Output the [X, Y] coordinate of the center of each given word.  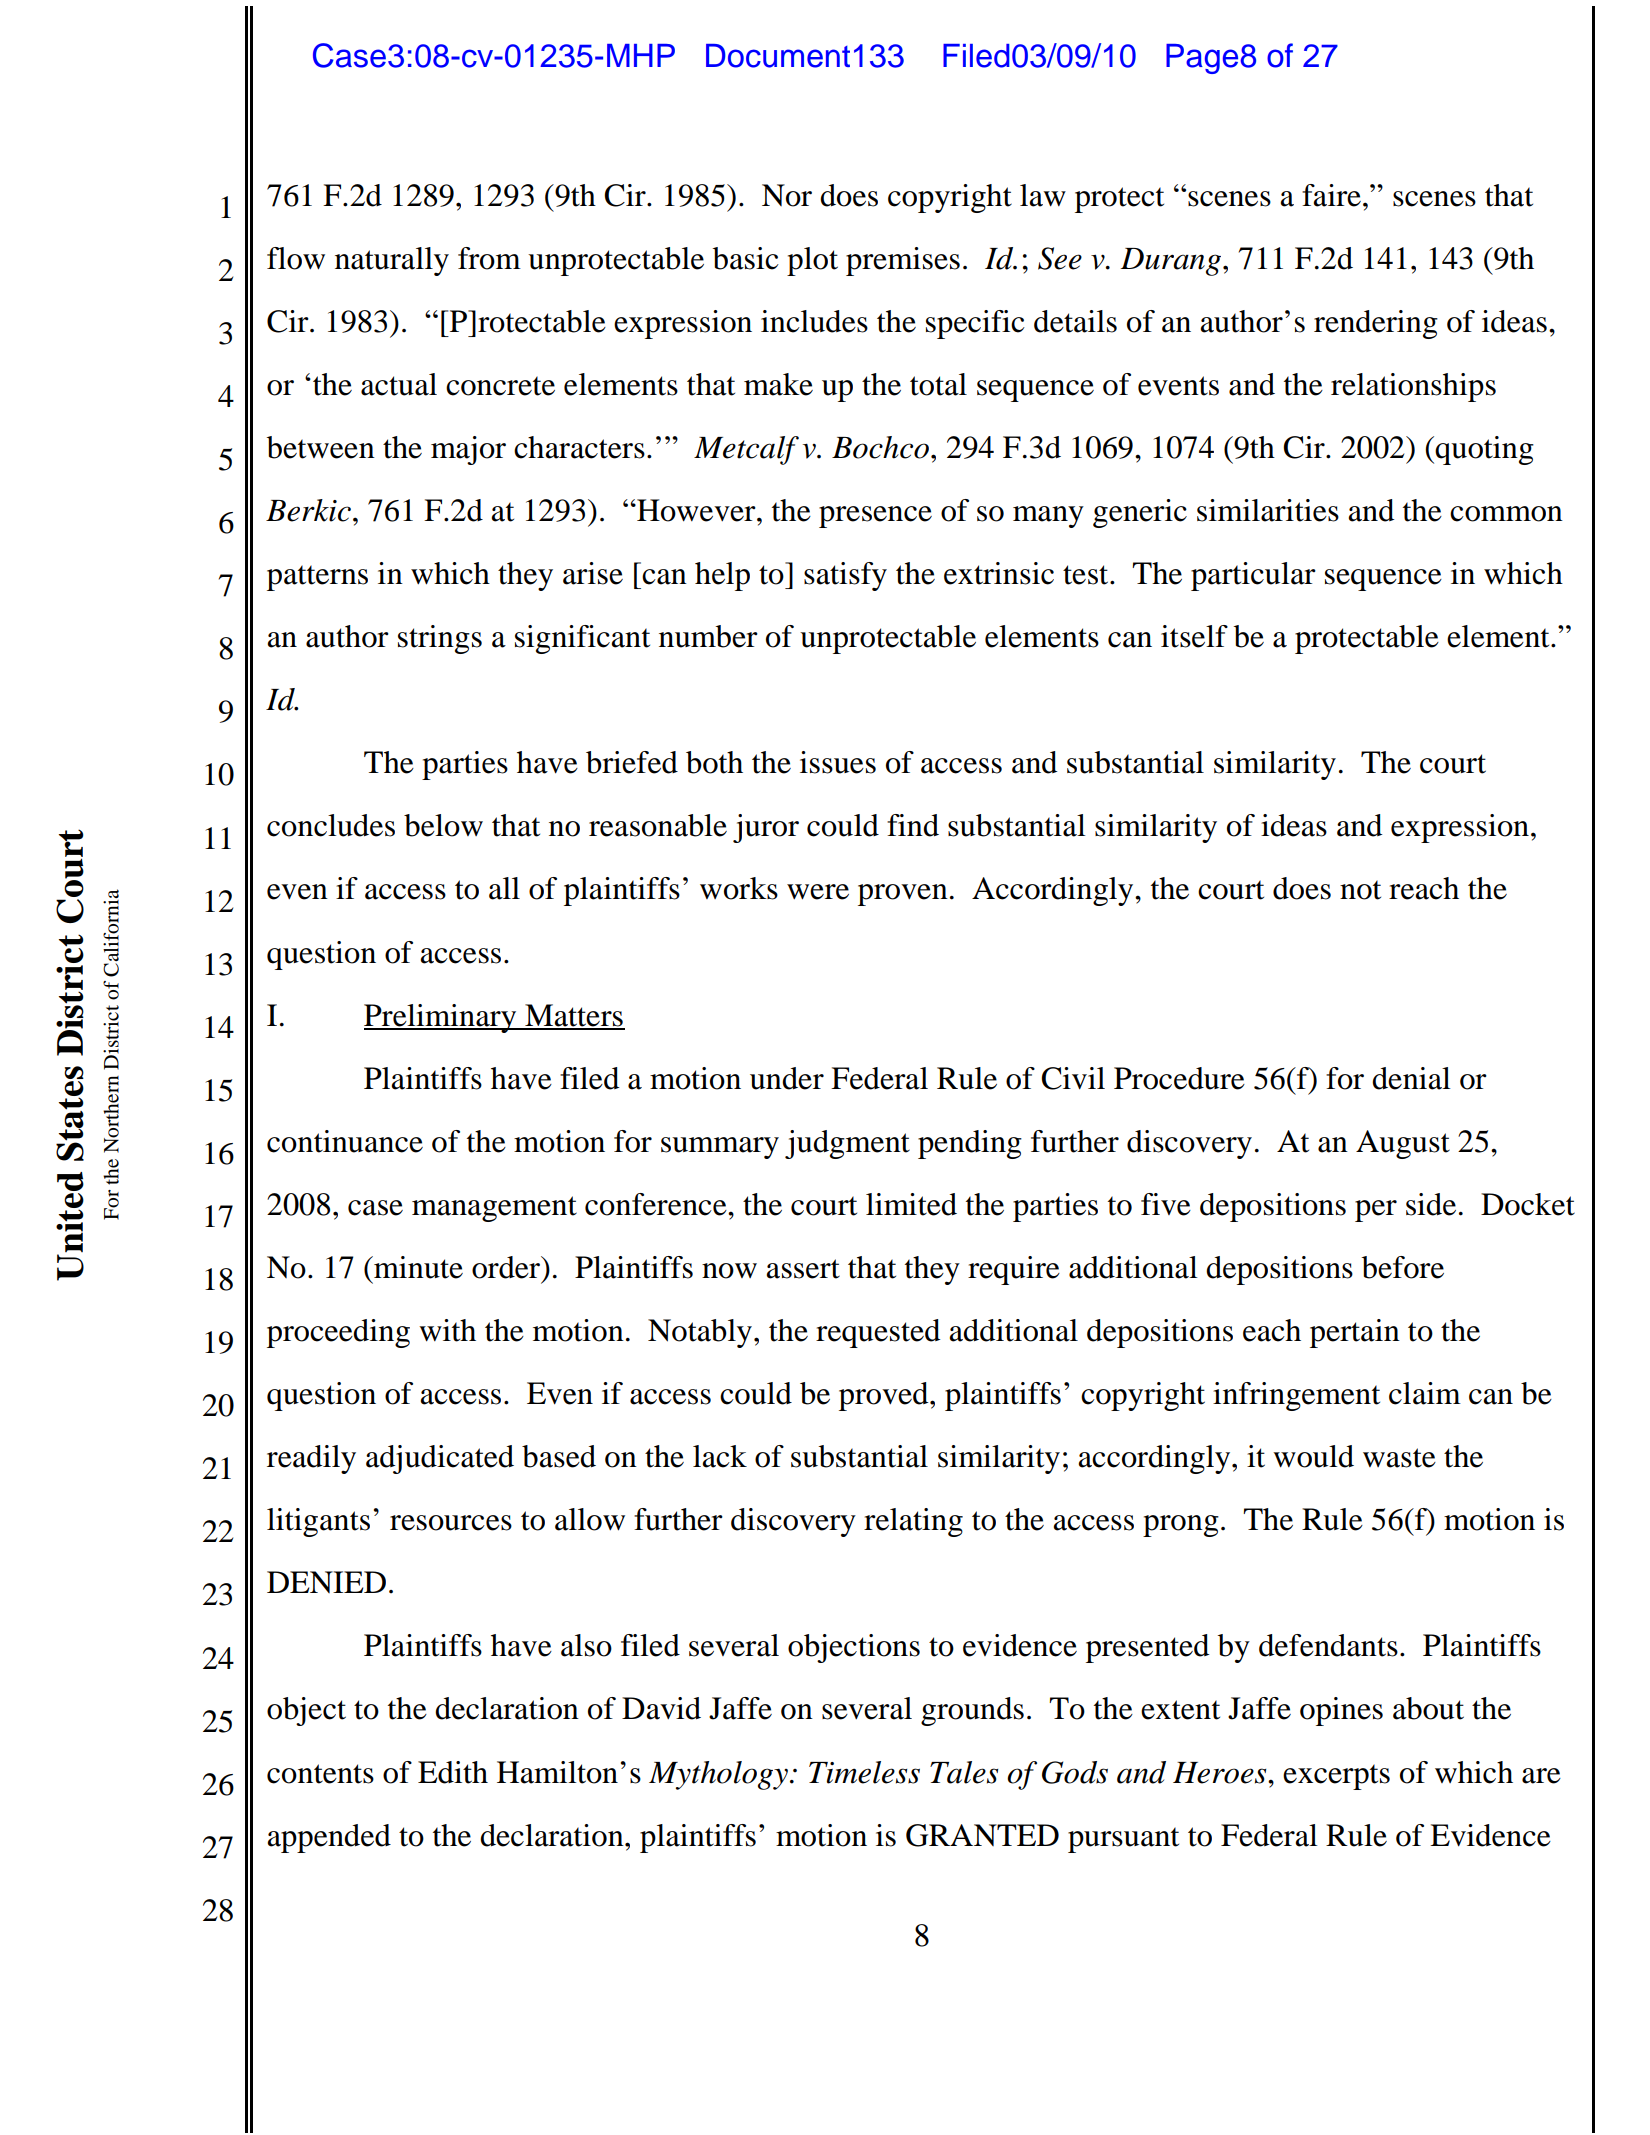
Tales [964, 1772]
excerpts [1336, 1777]
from [489, 258]
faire [1331, 195]
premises [903, 261]
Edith [453, 1772]
